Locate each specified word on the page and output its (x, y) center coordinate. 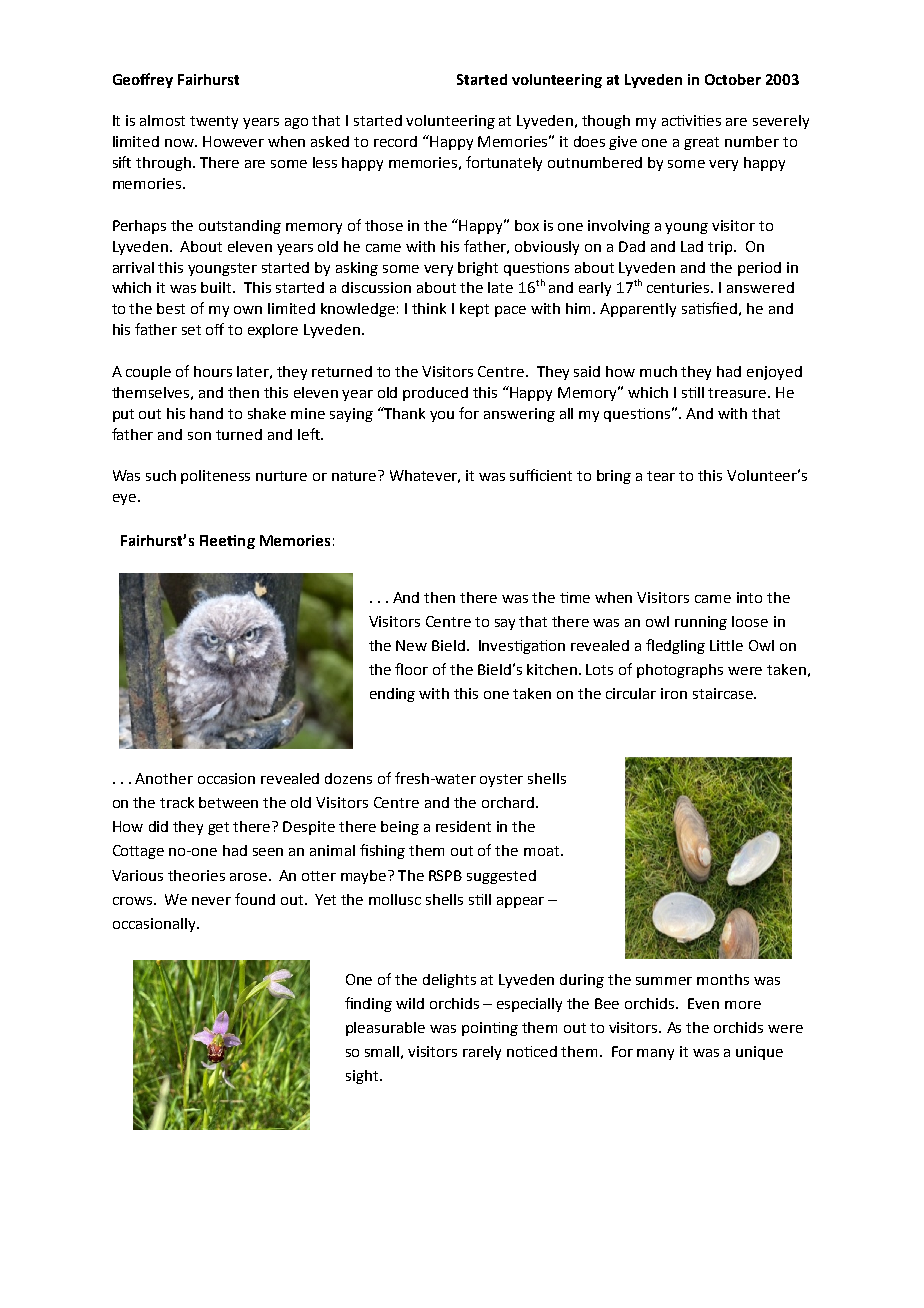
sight (362, 1077)
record (395, 141)
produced (435, 394)
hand (206, 413)
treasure (738, 393)
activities (691, 120)
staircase (724, 693)
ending (392, 695)
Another (164, 778)
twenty (214, 122)
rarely (482, 1053)
